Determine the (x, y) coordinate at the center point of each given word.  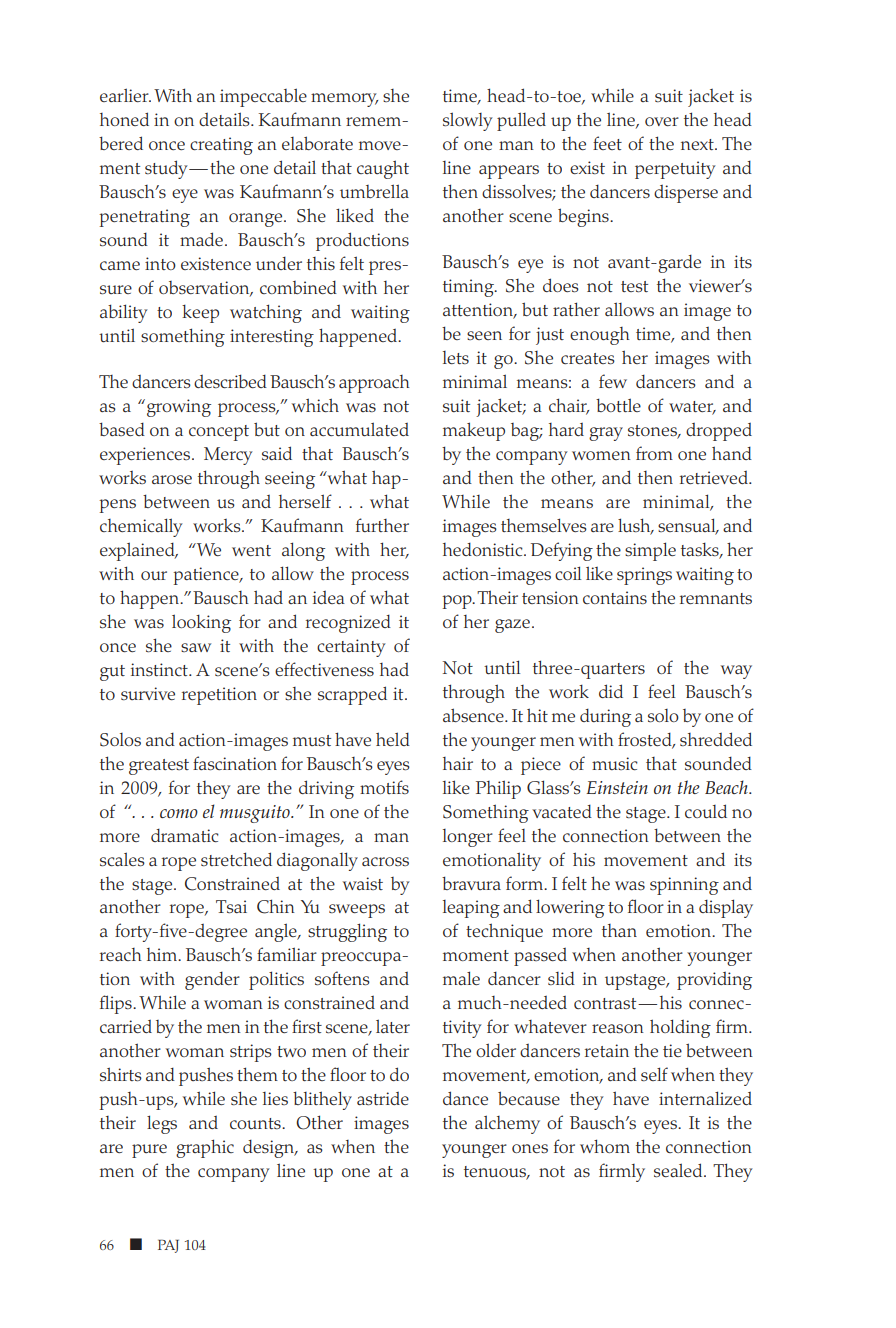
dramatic (185, 835)
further (382, 525)
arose (172, 480)
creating (221, 146)
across (385, 861)
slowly (468, 121)
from (654, 453)
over (662, 121)
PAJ (168, 1246)
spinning (684, 886)
